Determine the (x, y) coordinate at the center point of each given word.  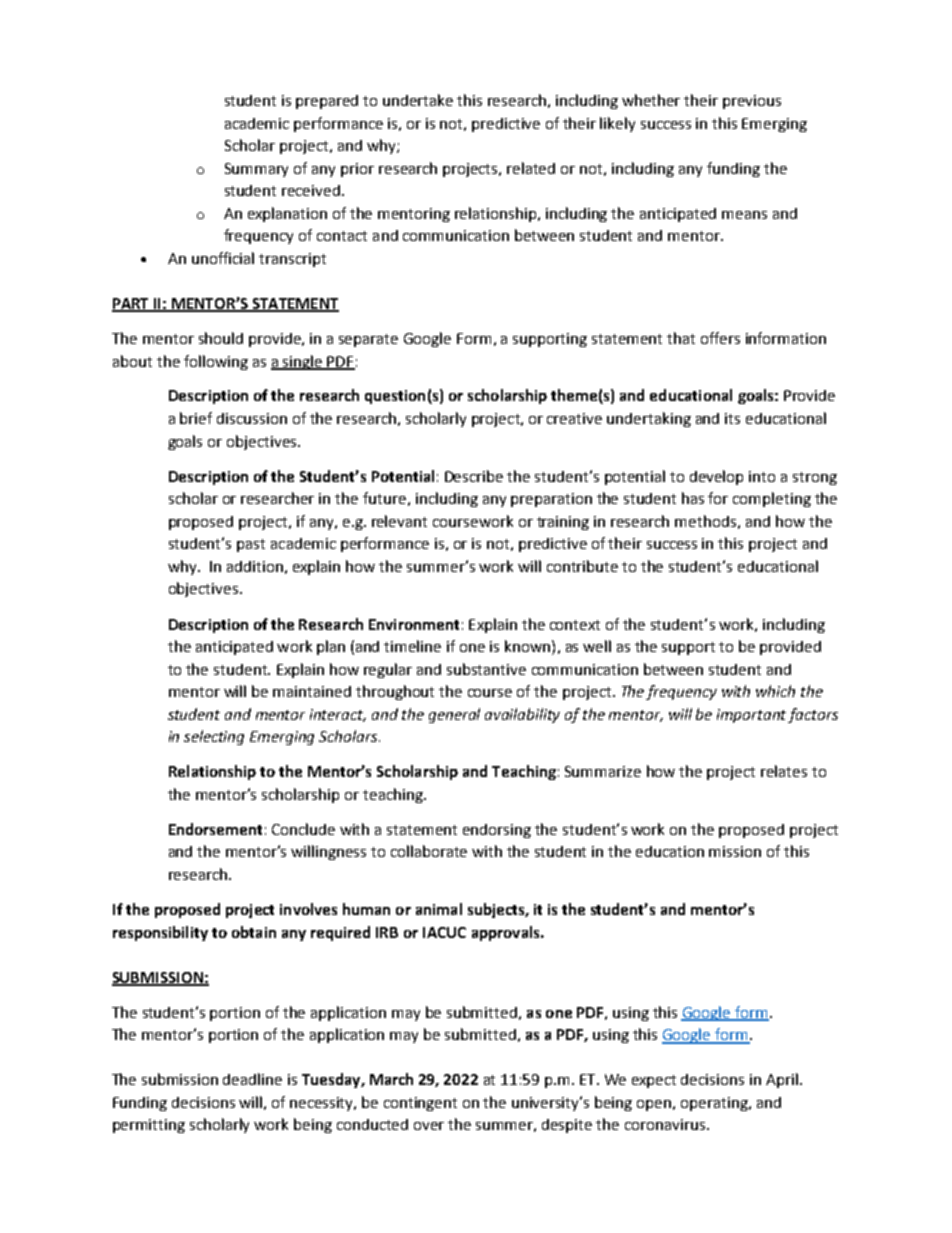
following (216, 362)
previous (752, 102)
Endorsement (215, 829)
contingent (420, 1104)
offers (720, 338)
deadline (252, 1079)
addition (255, 566)
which (775, 691)
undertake (418, 100)
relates (784, 771)
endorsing (497, 831)
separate (368, 340)
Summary (256, 170)
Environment (414, 624)
